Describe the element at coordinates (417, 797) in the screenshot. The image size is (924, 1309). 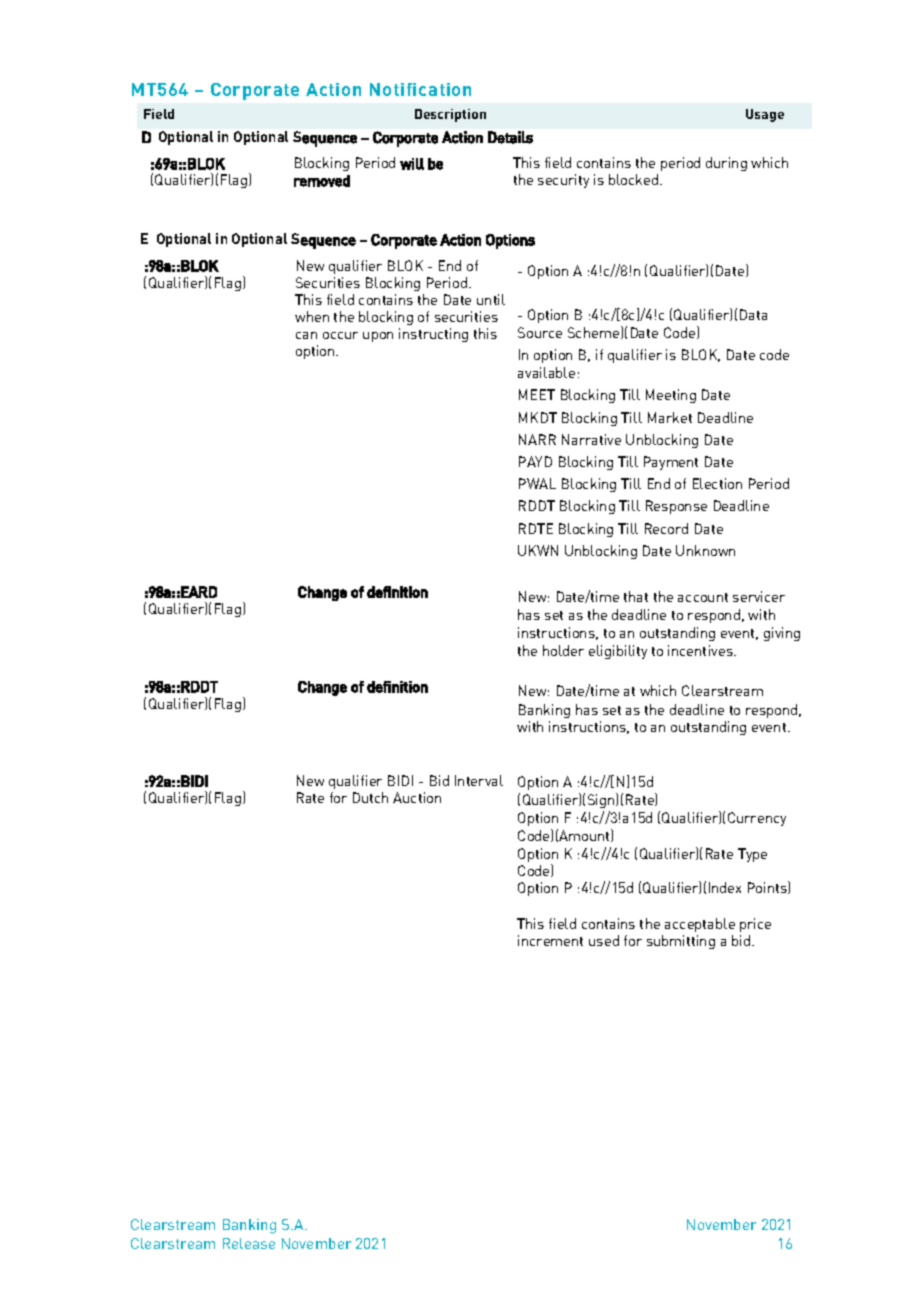
I see `Auction` at that location.
